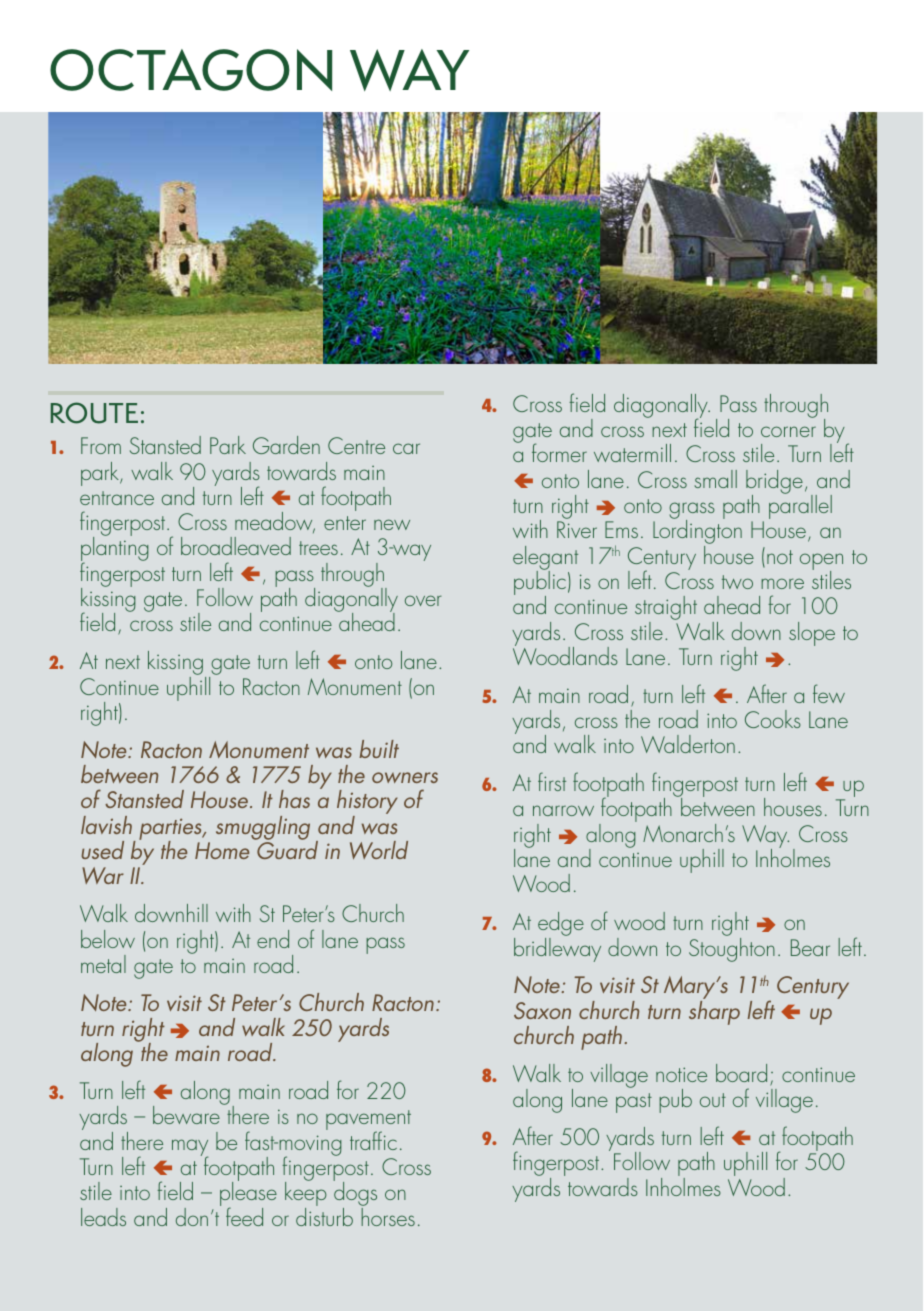 This screenshot has width=924, height=1311. What do you see at coordinates (732, 948) in the screenshot?
I see `Stoughton` at bounding box center [732, 948].
